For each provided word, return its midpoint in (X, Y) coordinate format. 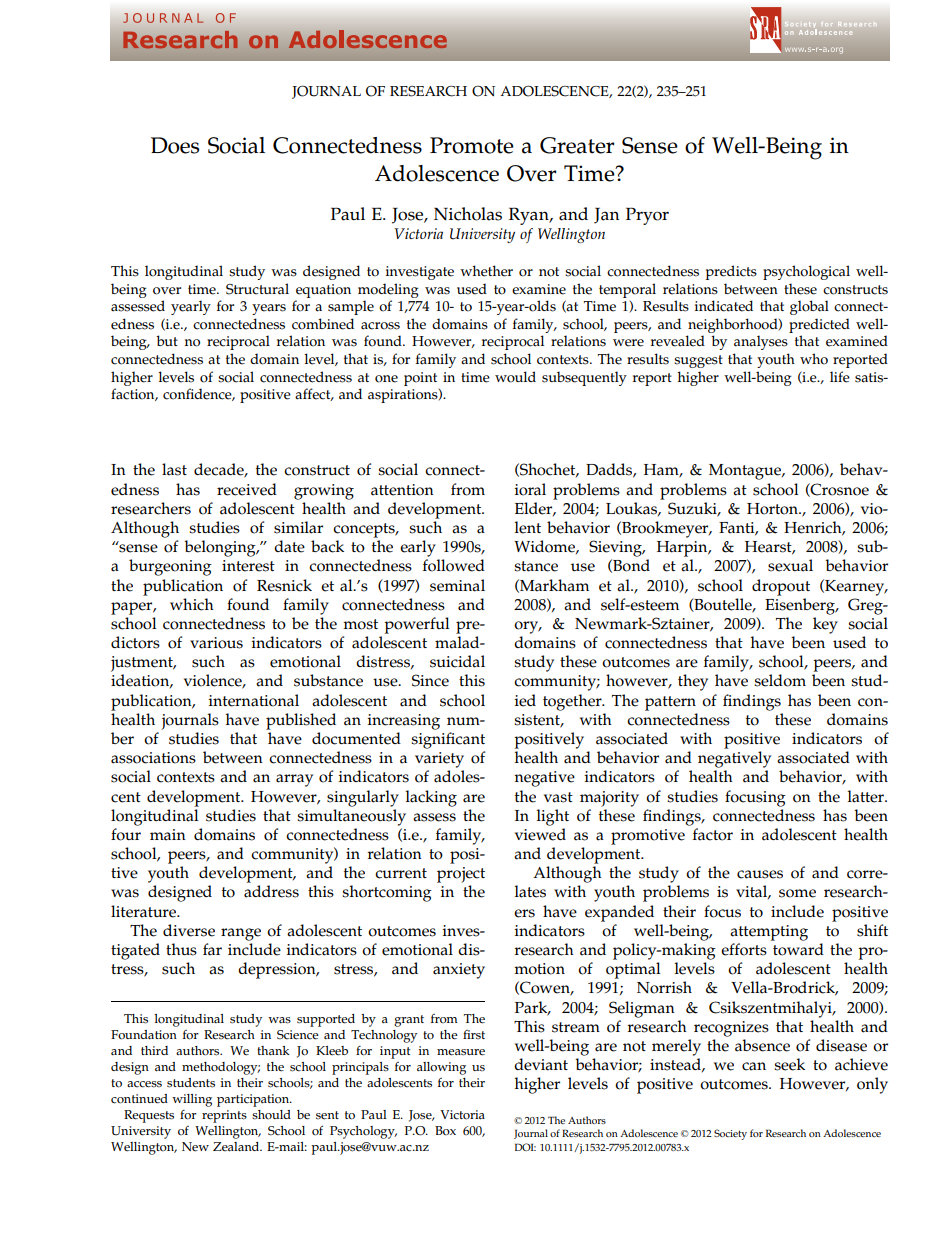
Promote (472, 145)
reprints (224, 1116)
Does (175, 145)
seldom (780, 680)
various (216, 643)
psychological (806, 272)
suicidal (457, 661)
